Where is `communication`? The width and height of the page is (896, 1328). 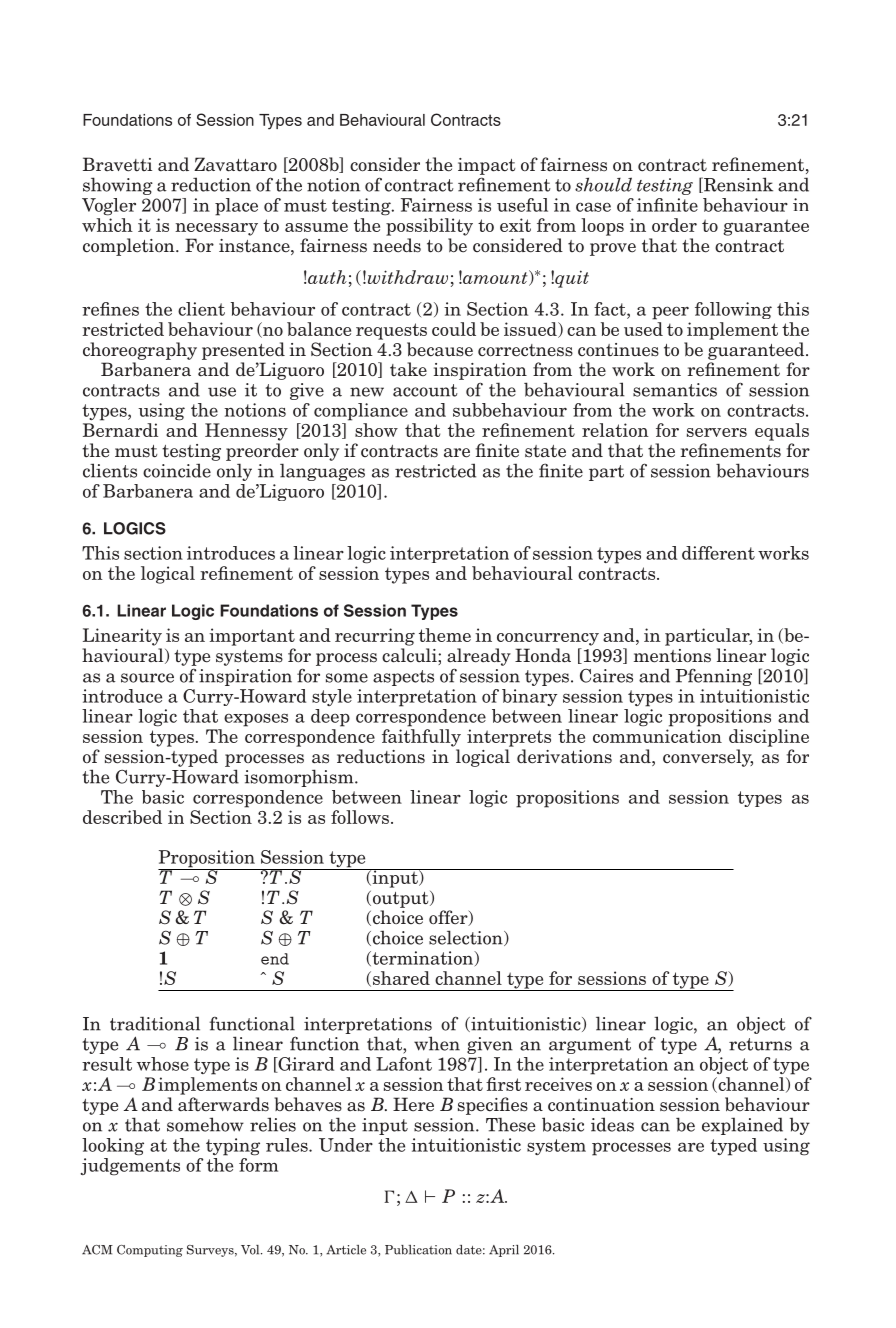 communication is located at coordinates (657, 736).
